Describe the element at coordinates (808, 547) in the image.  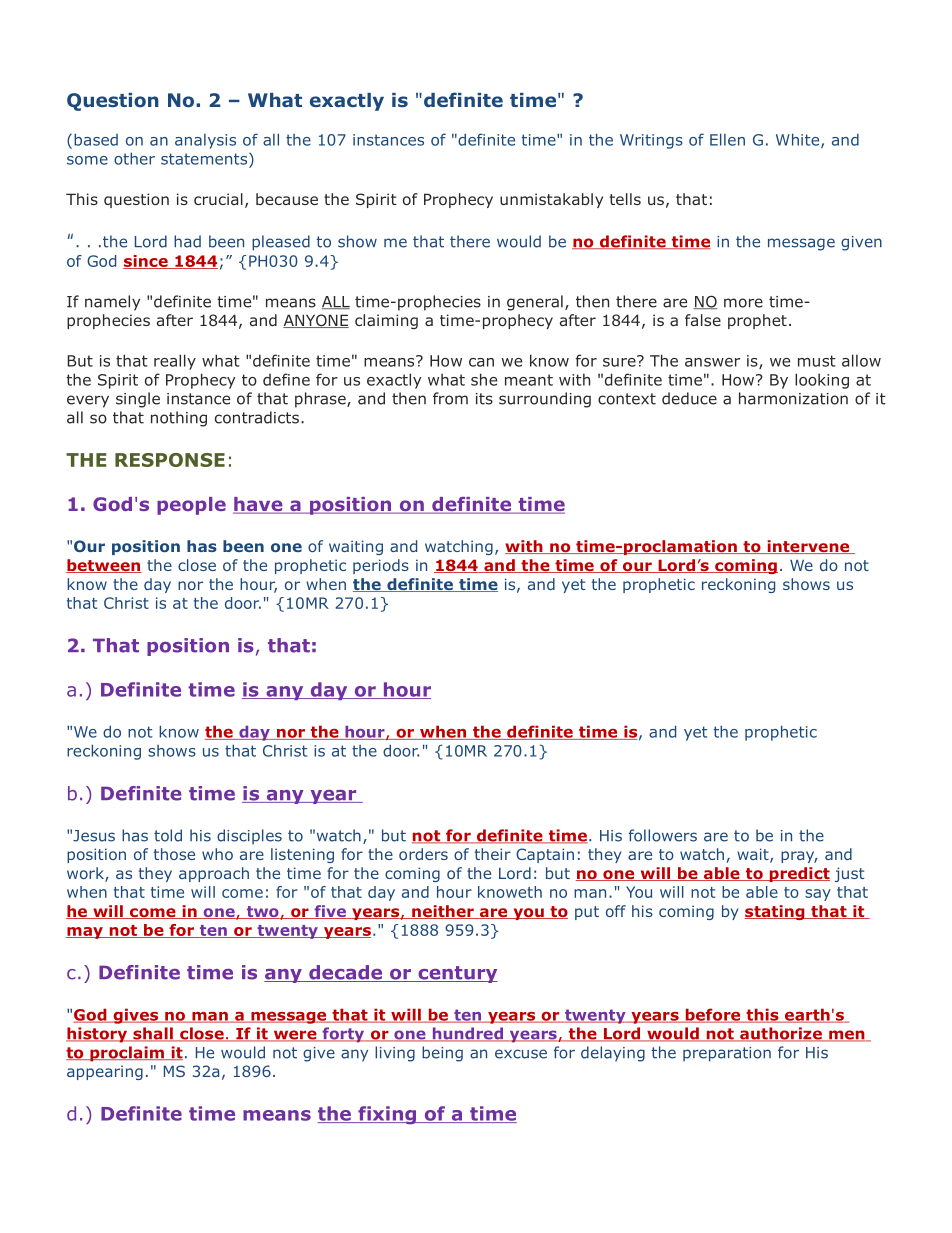
I see `intervene` at that location.
